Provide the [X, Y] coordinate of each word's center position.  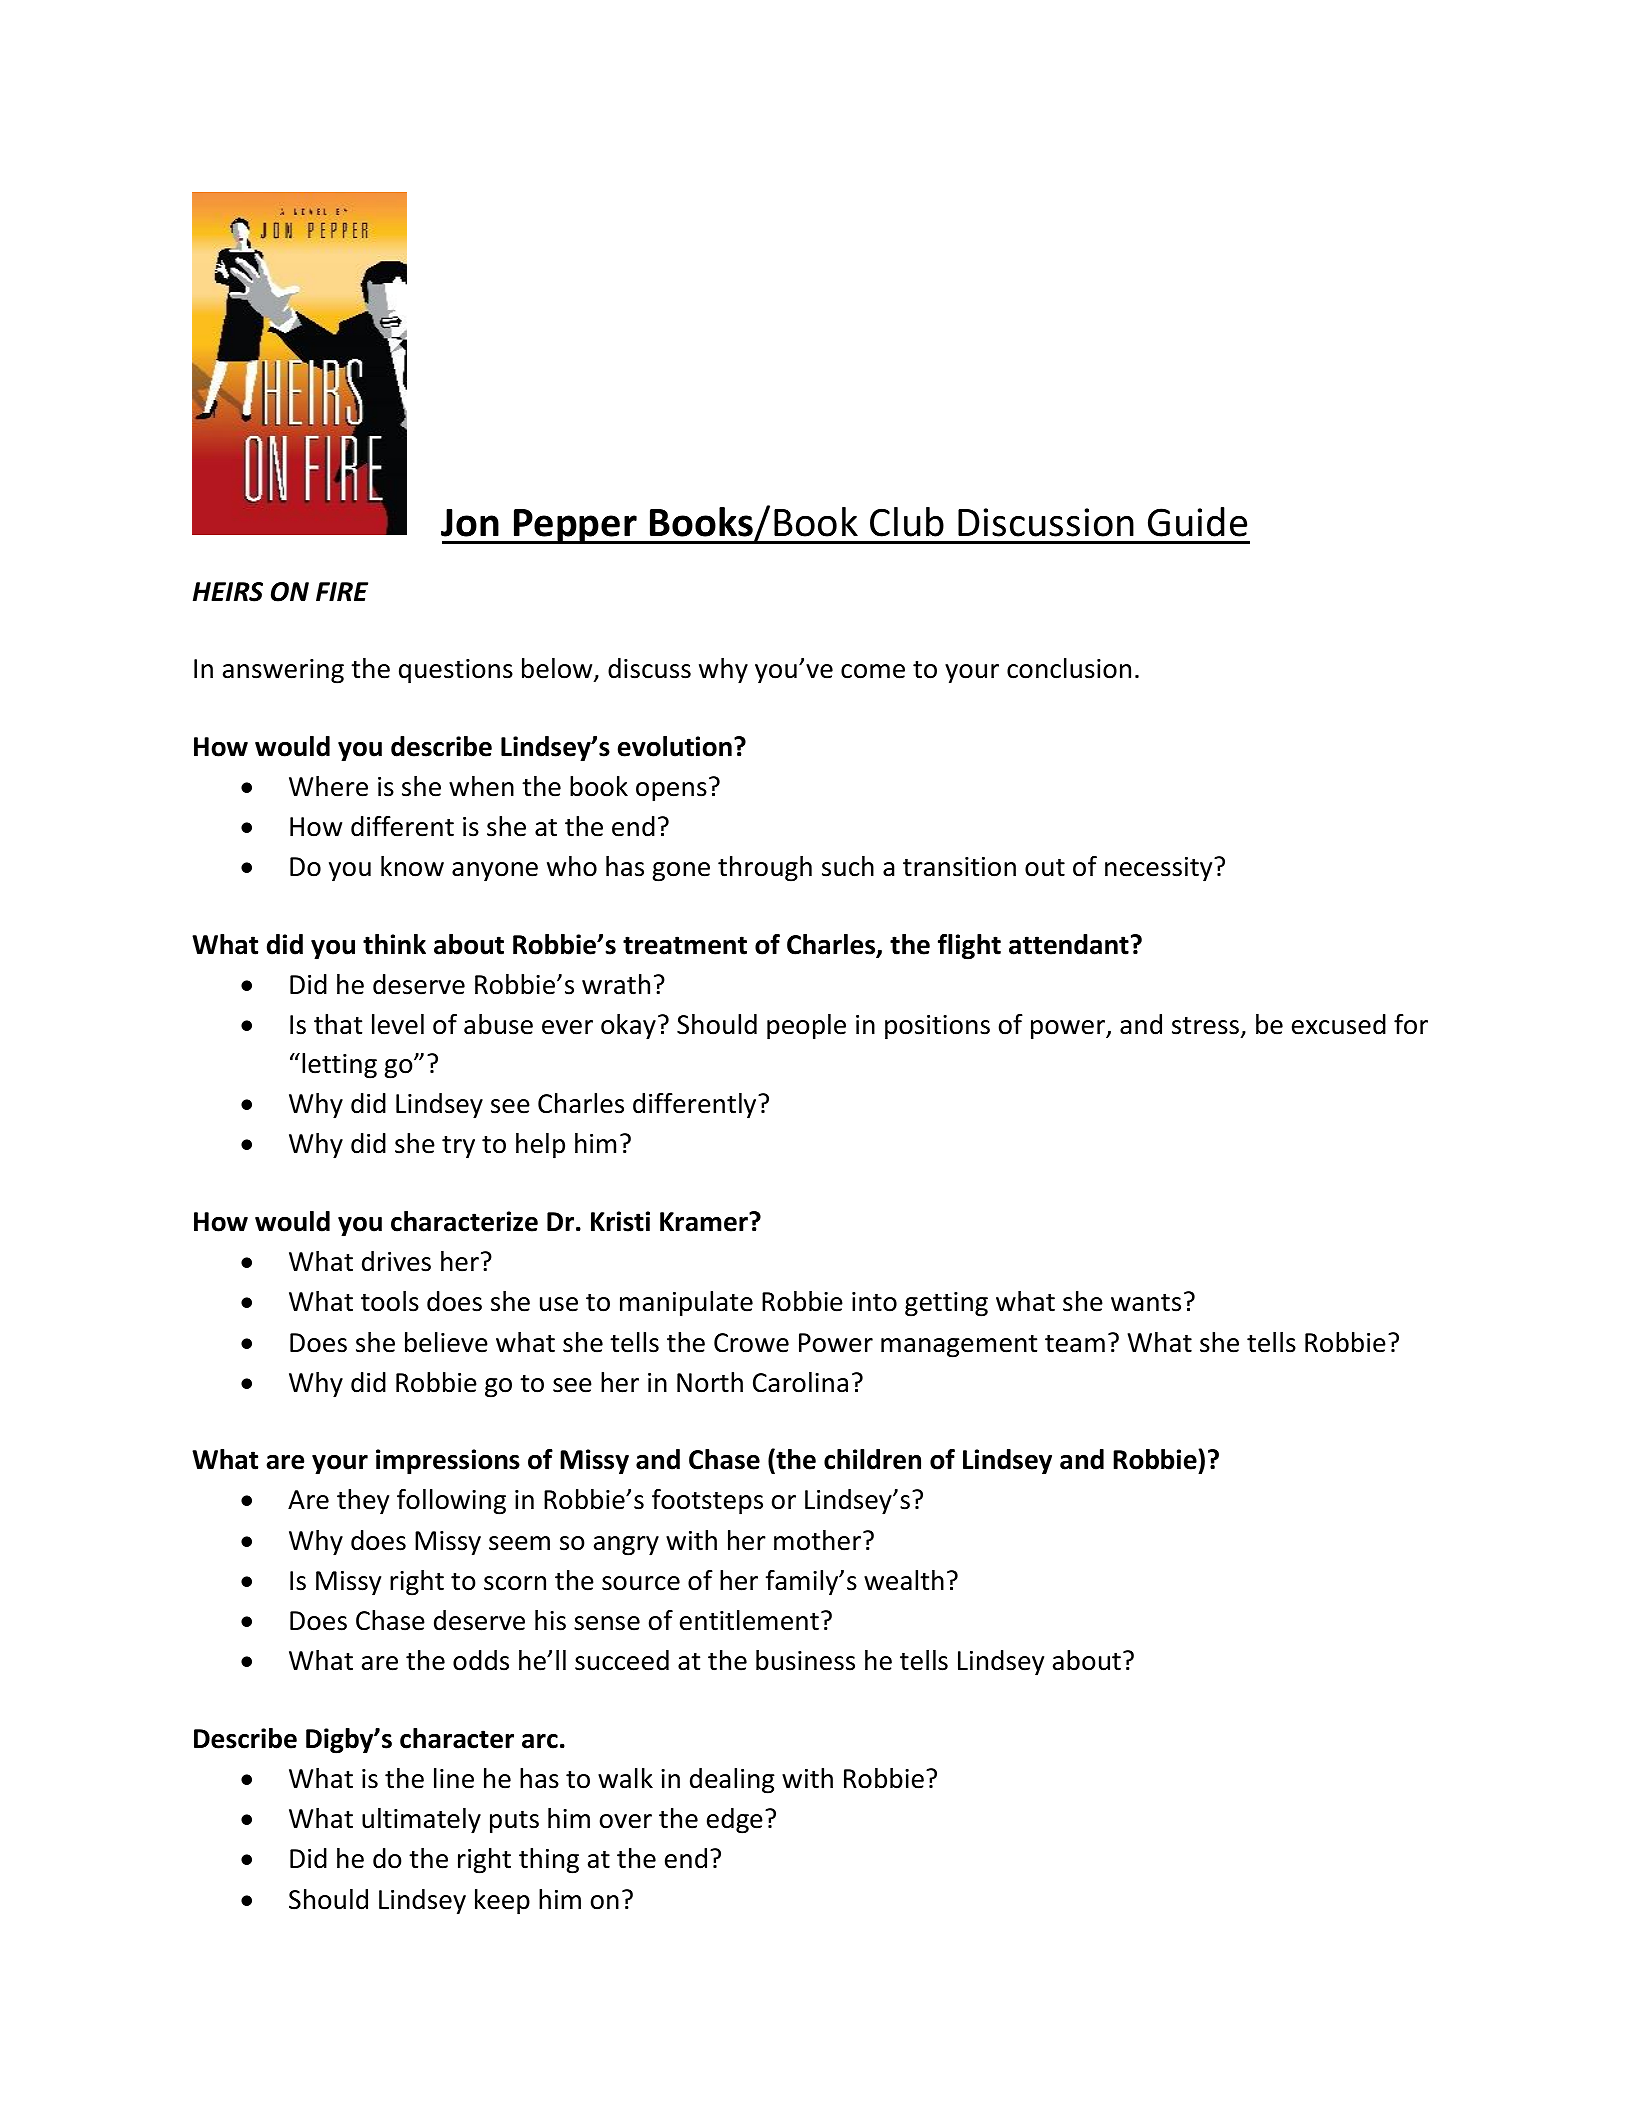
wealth [904, 1580]
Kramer [705, 1222]
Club [907, 522]
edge [735, 1821]
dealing [732, 1781]
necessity [1160, 869]
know [412, 866]
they [363, 1502]
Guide [1197, 522]
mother [819, 1540]
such [848, 866]
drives [396, 1261]
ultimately [421, 1821]
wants [1146, 1302]
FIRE [342, 591]
